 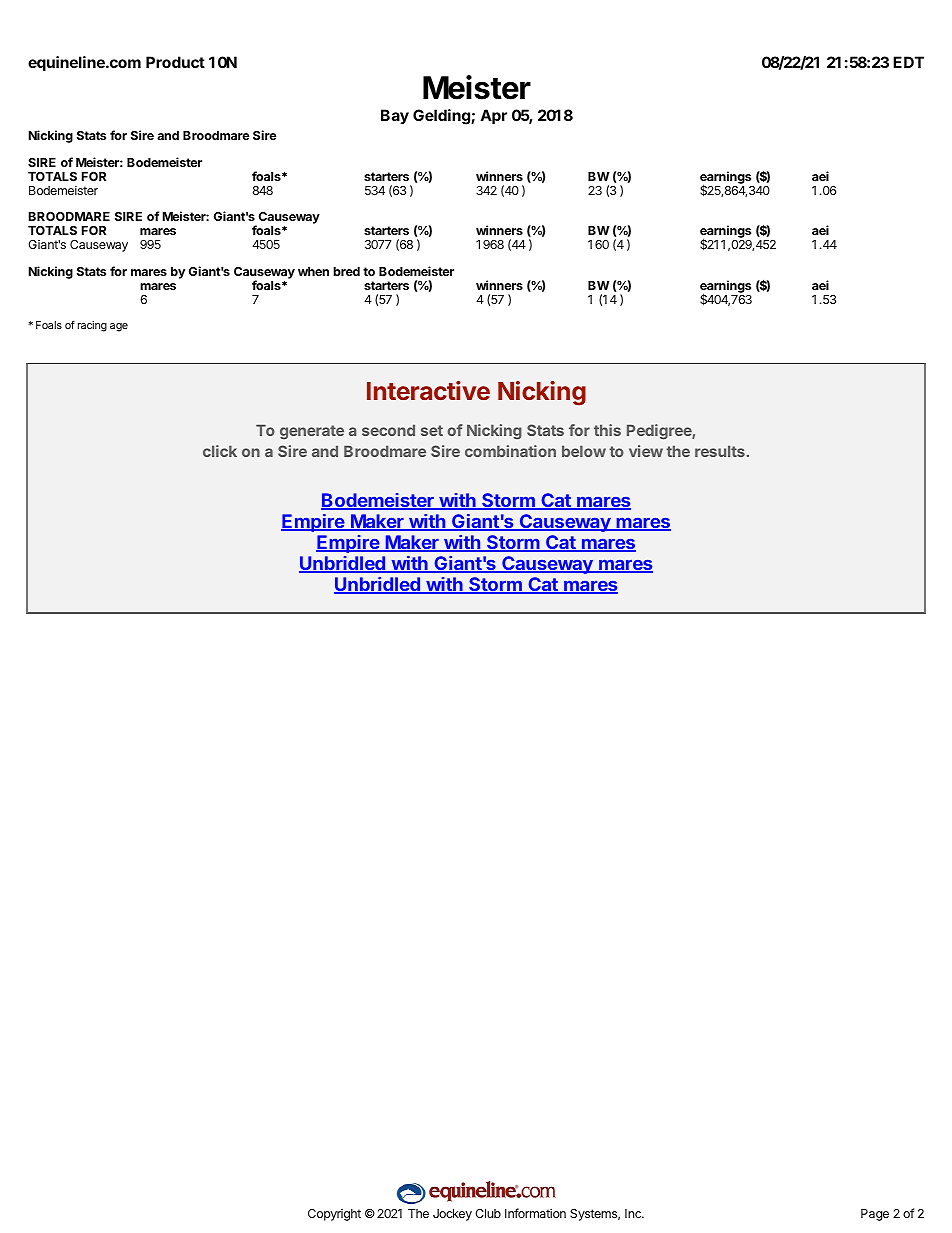 I want to click on EDT, so click(x=908, y=62).
